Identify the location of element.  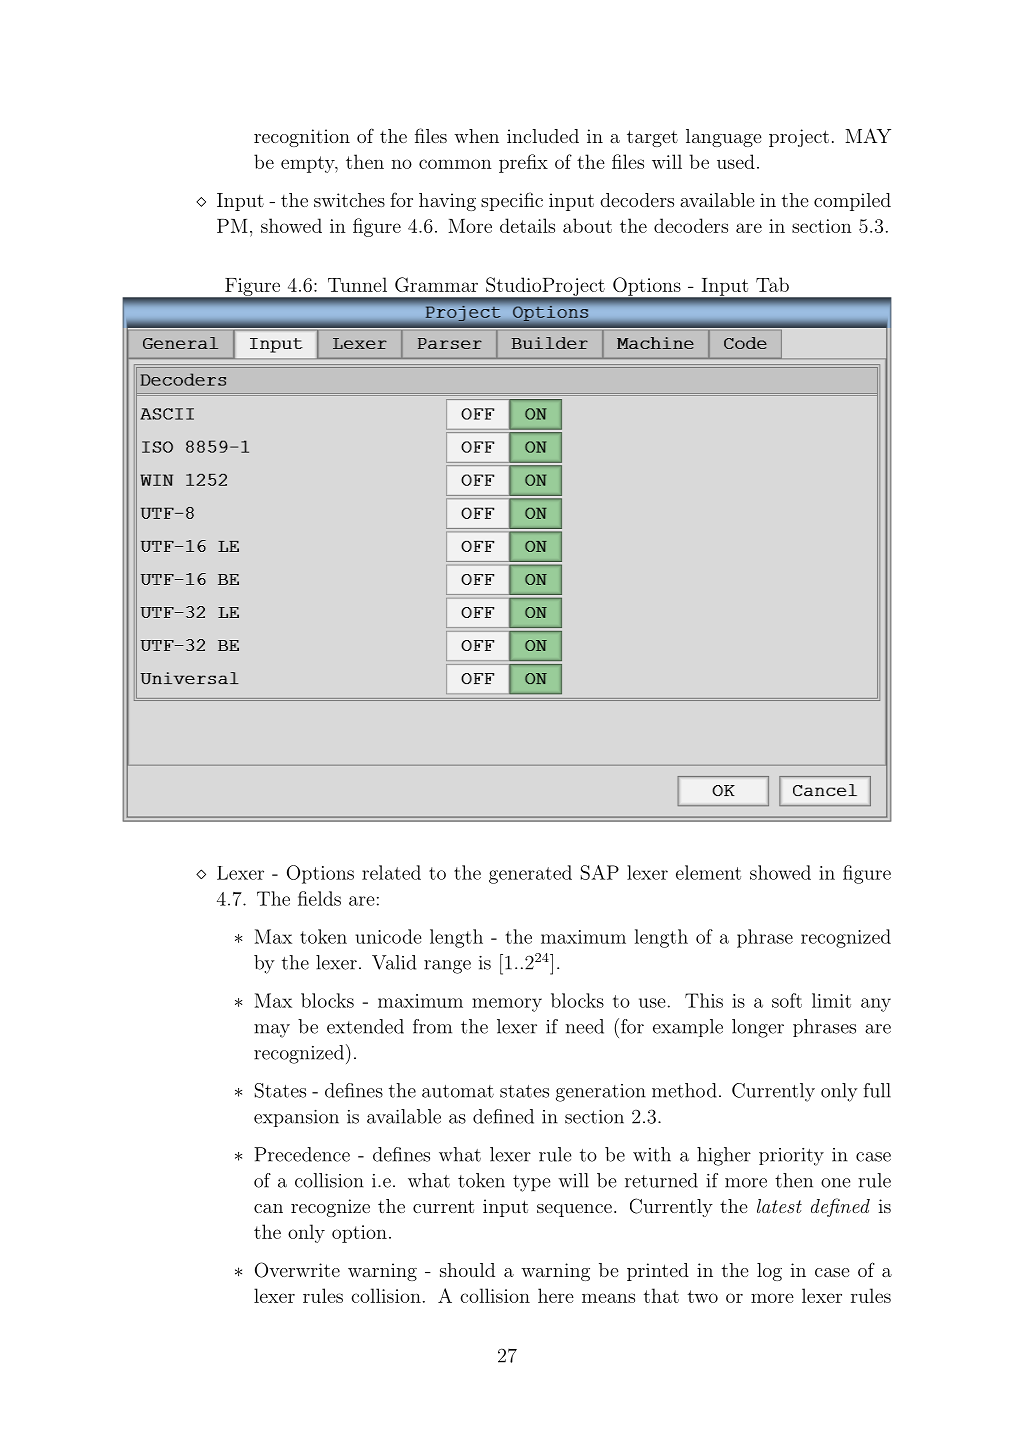
(708, 872).
